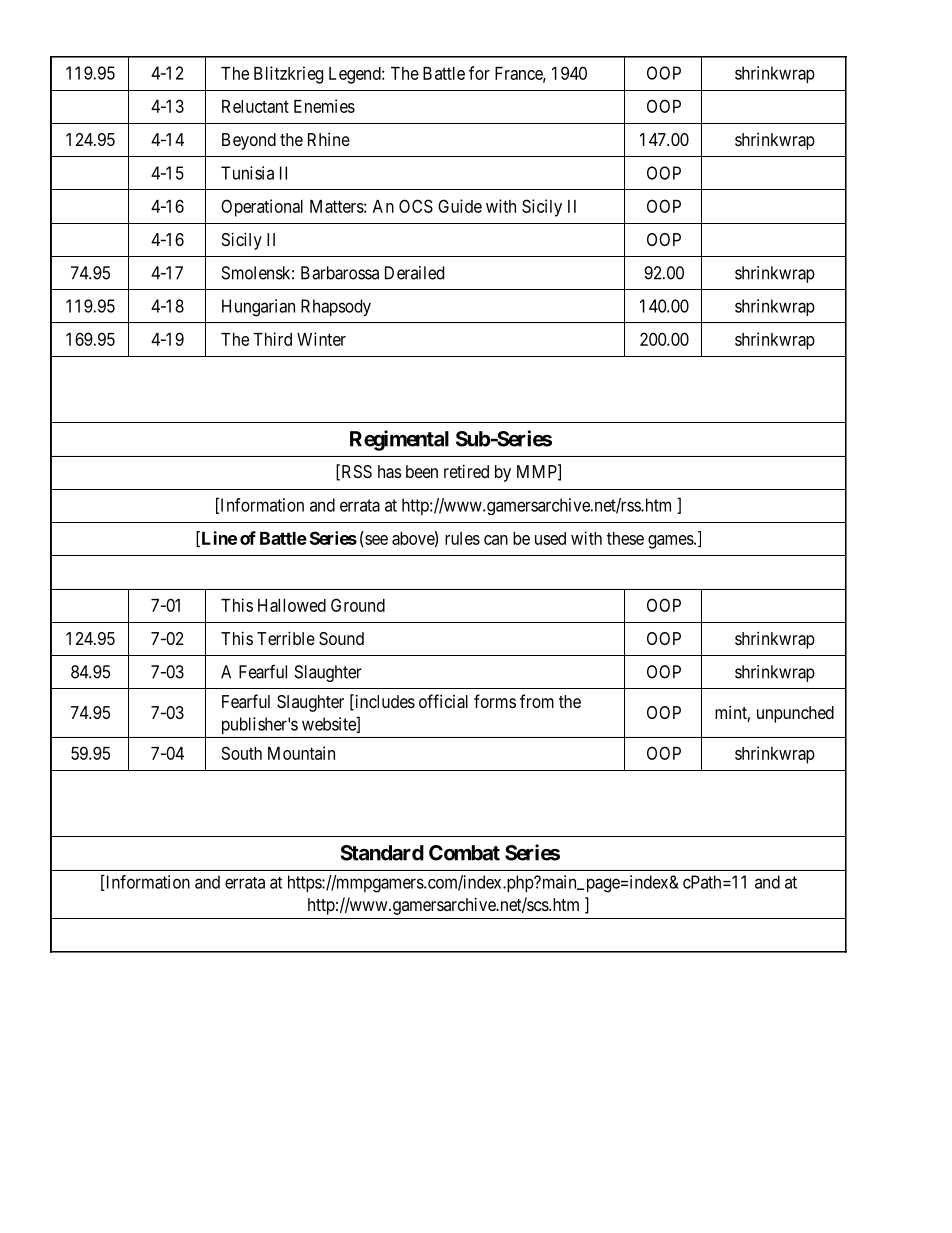  Describe the element at coordinates (288, 75) in the image. I see `Blitzkrieg` at that location.
